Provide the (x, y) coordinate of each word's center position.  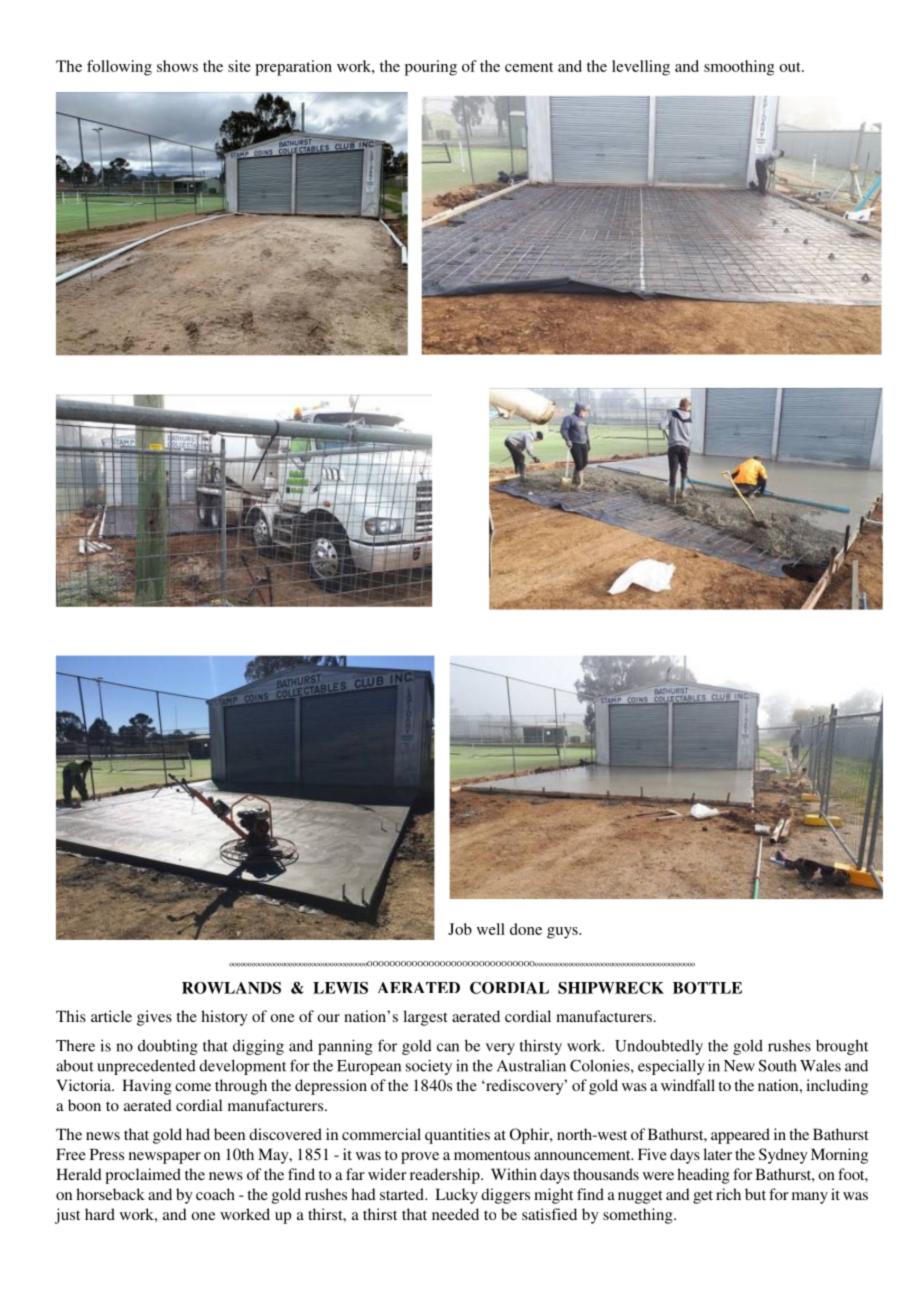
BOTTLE (707, 988)
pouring (431, 68)
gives (154, 1018)
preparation (293, 68)
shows (177, 66)
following (119, 68)
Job (460, 929)
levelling (641, 68)
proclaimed (143, 1176)
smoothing (739, 68)
